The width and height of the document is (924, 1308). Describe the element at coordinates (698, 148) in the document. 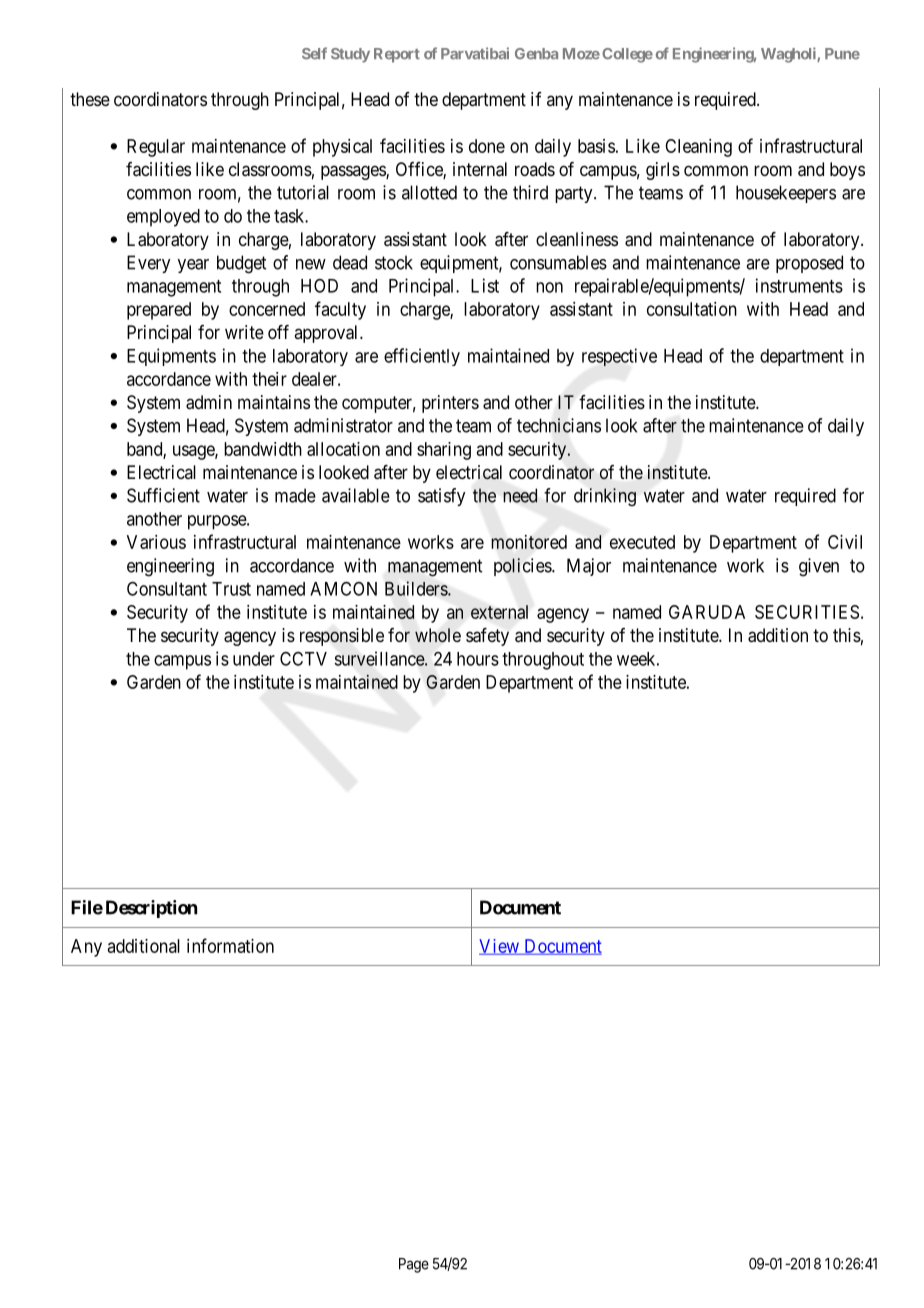

I see `Cleaning` at that location.
